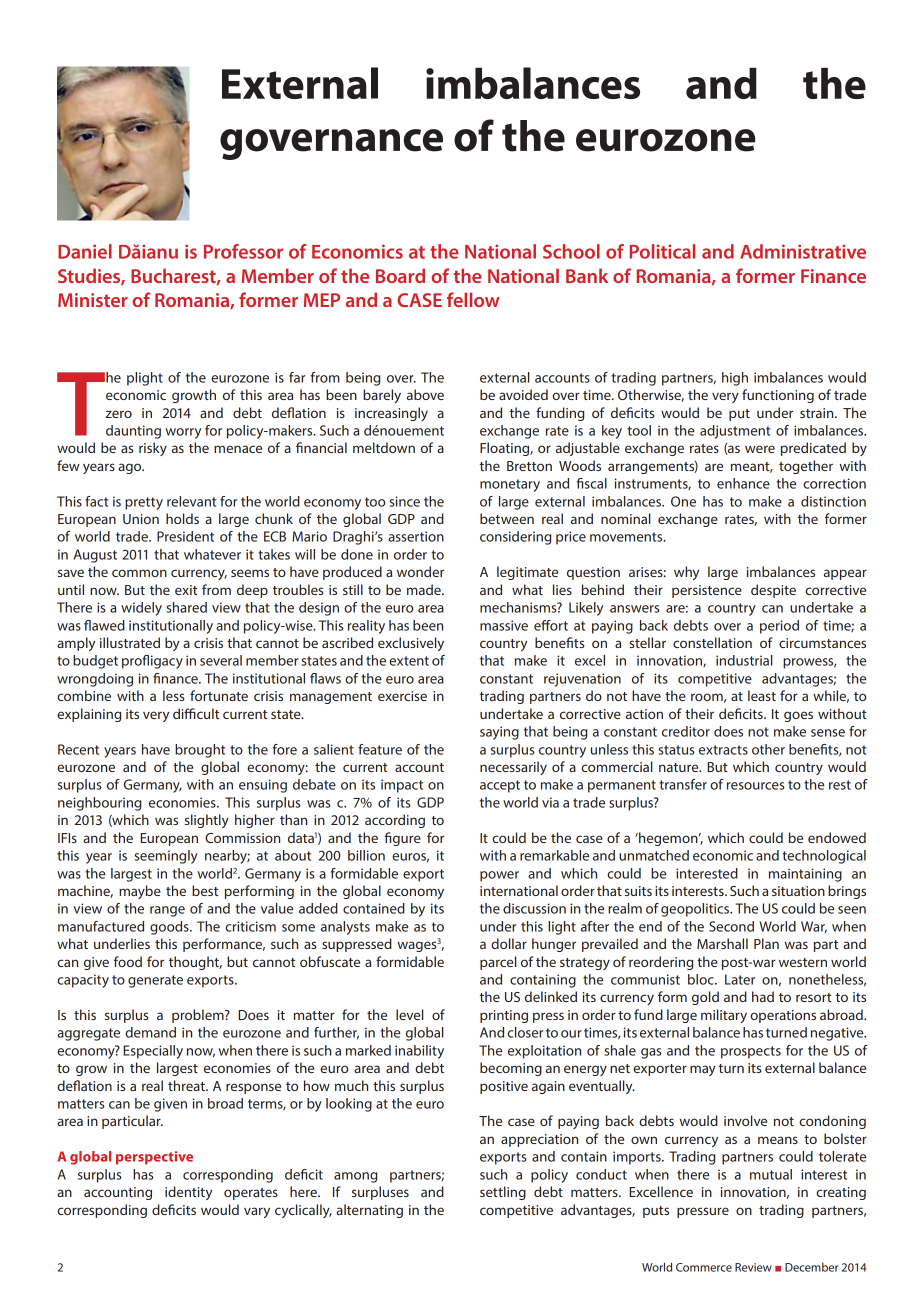 This screenshot has width=924, height=1308. Describe the element at coordinates (803, 251) in the screenshot. I see `Administrative` at that location.
